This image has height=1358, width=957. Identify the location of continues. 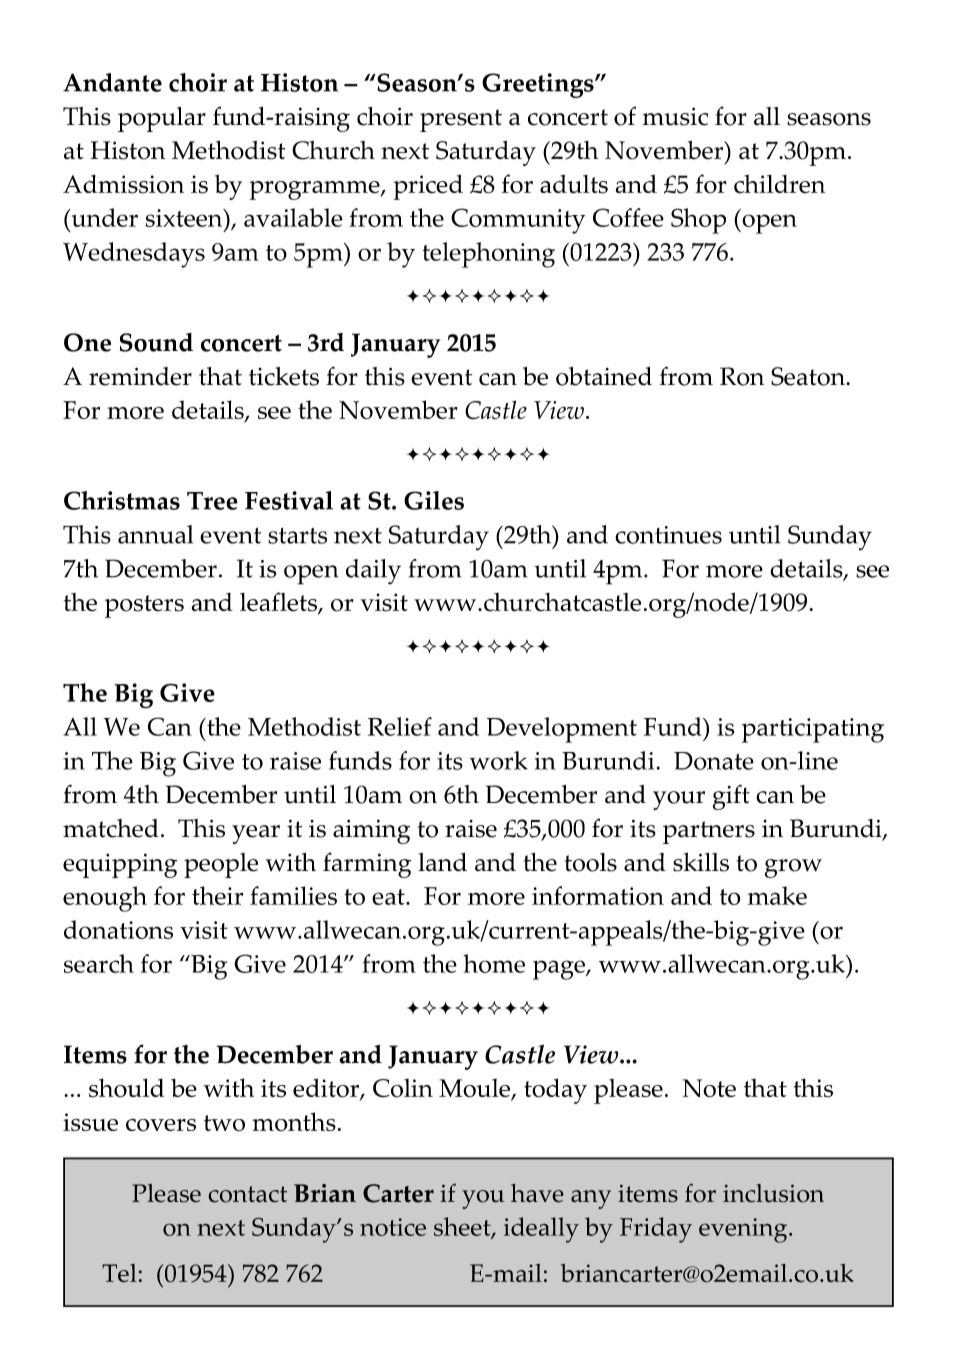
(668, 535).
